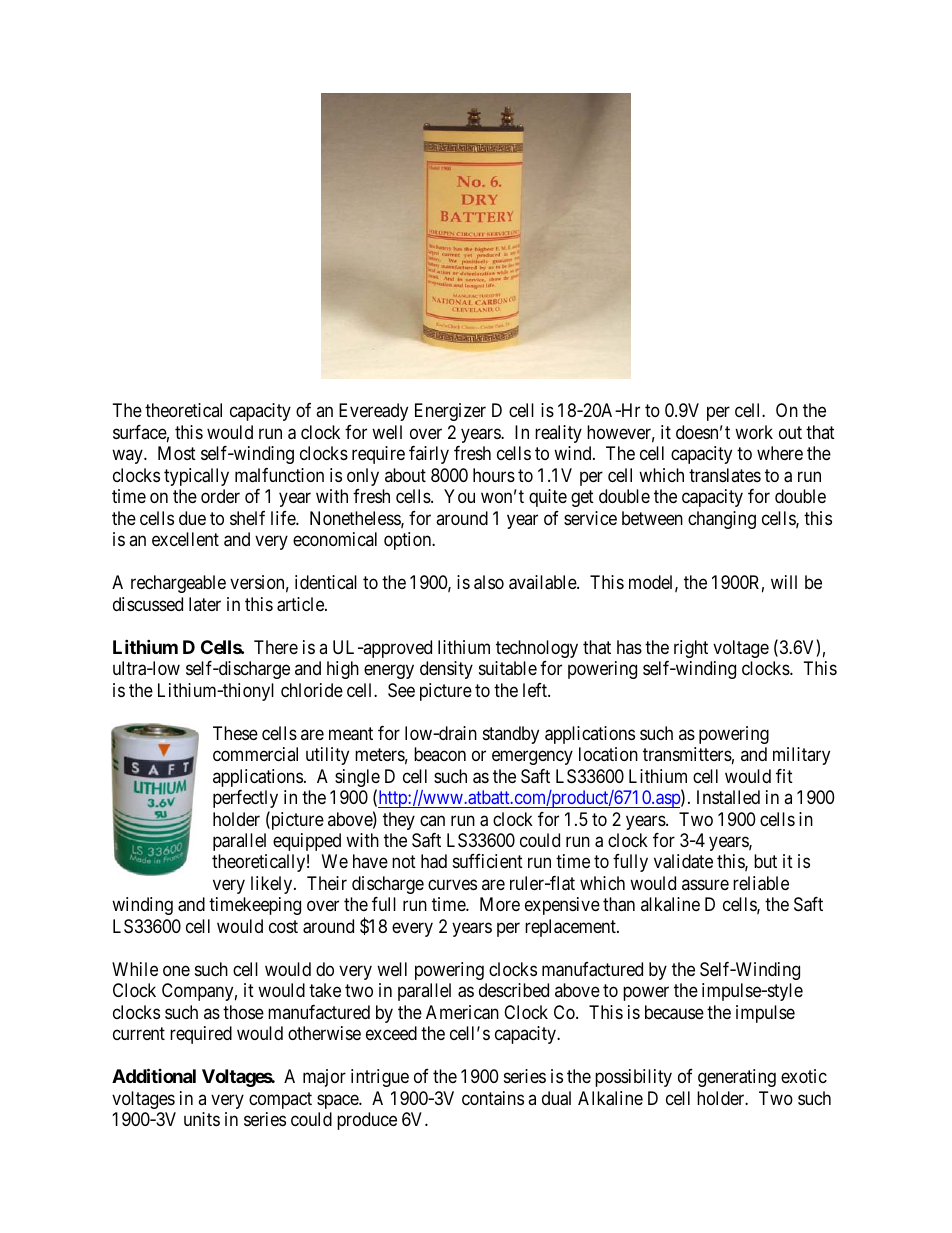 The height and width of the image is (1233, 952). I want to click on assure, so click(705, 884).
